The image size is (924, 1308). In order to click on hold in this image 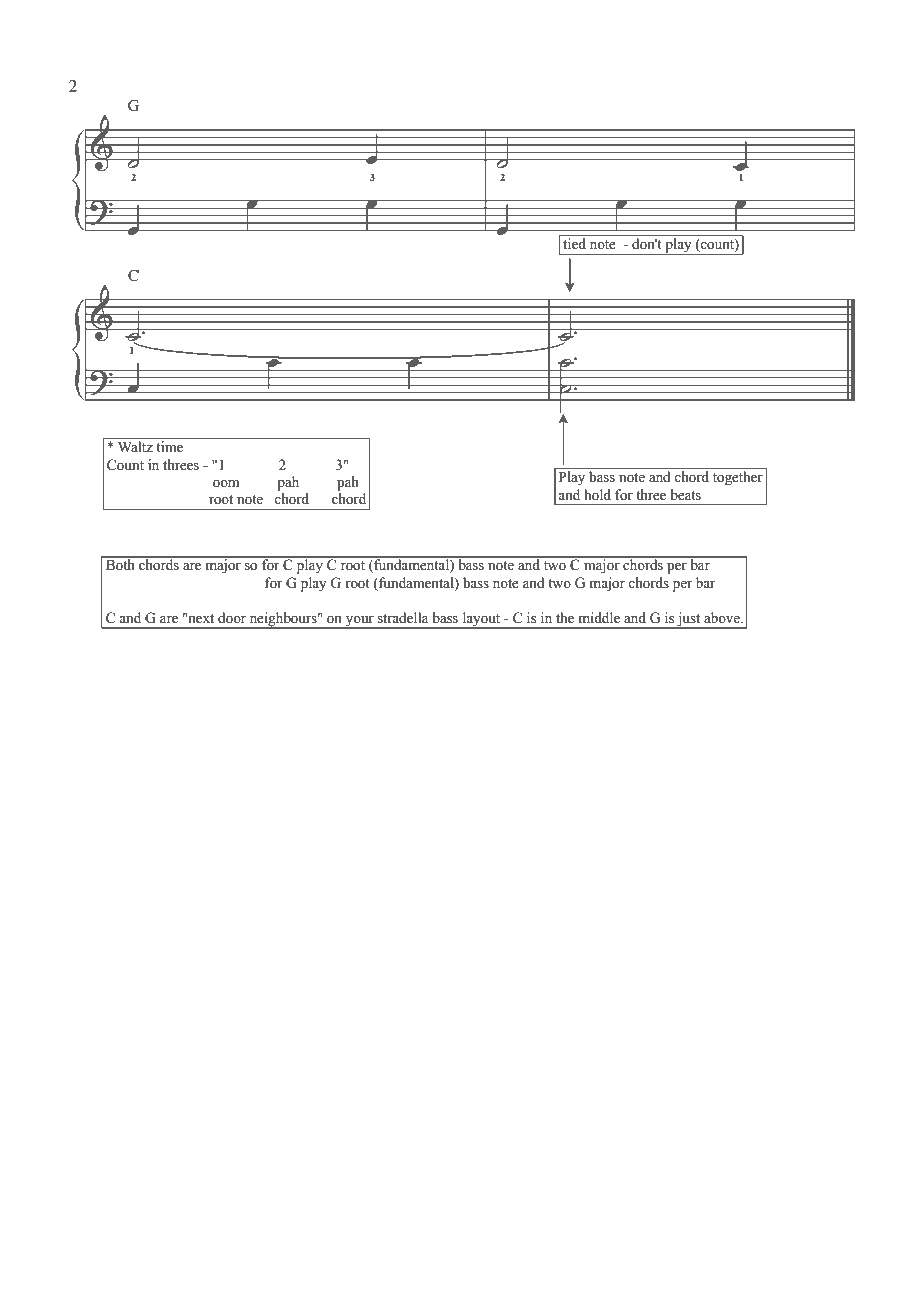, I will do `click(597, 495)`.
